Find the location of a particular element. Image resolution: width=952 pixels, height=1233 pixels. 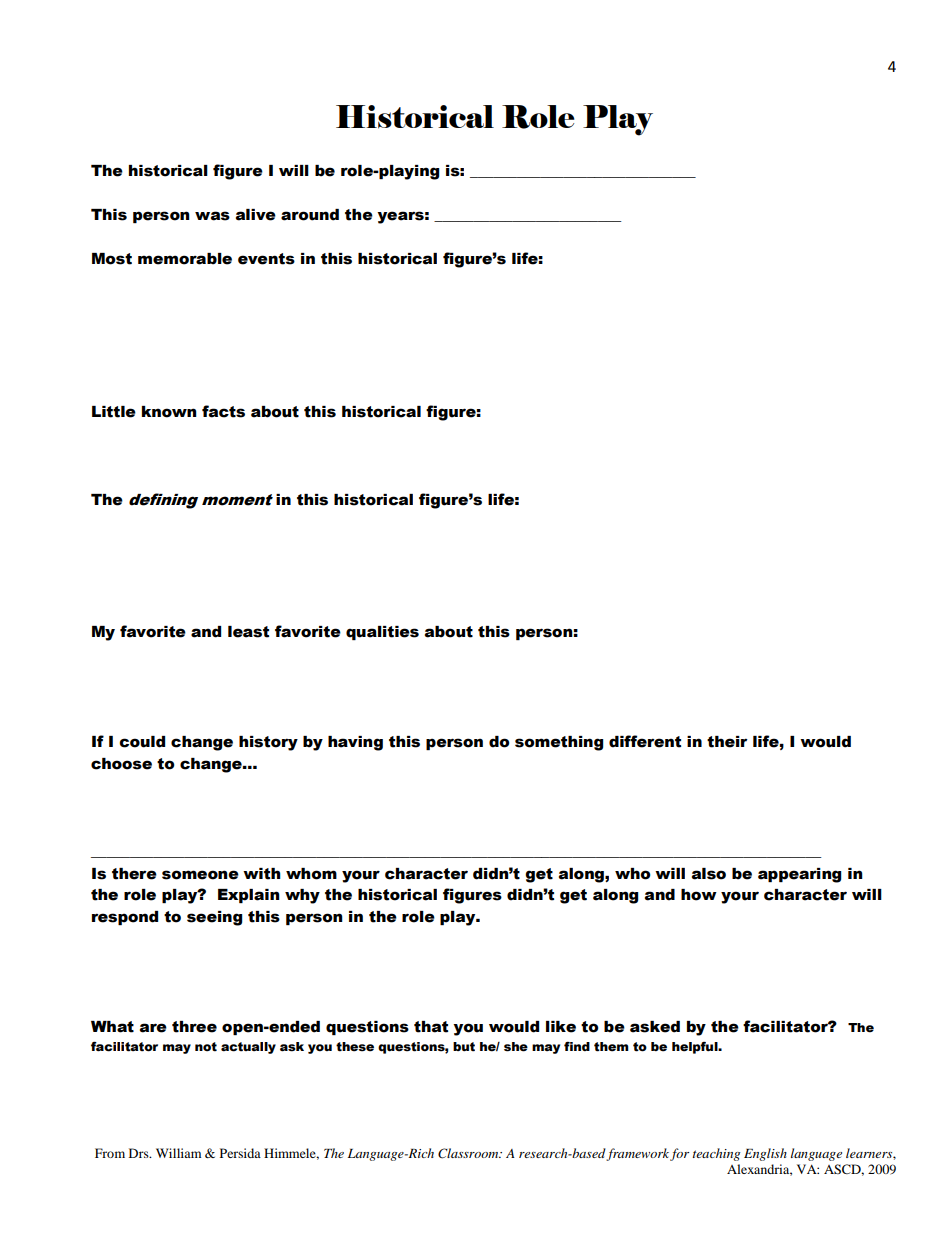

their is located at coordinates (727, 742).
